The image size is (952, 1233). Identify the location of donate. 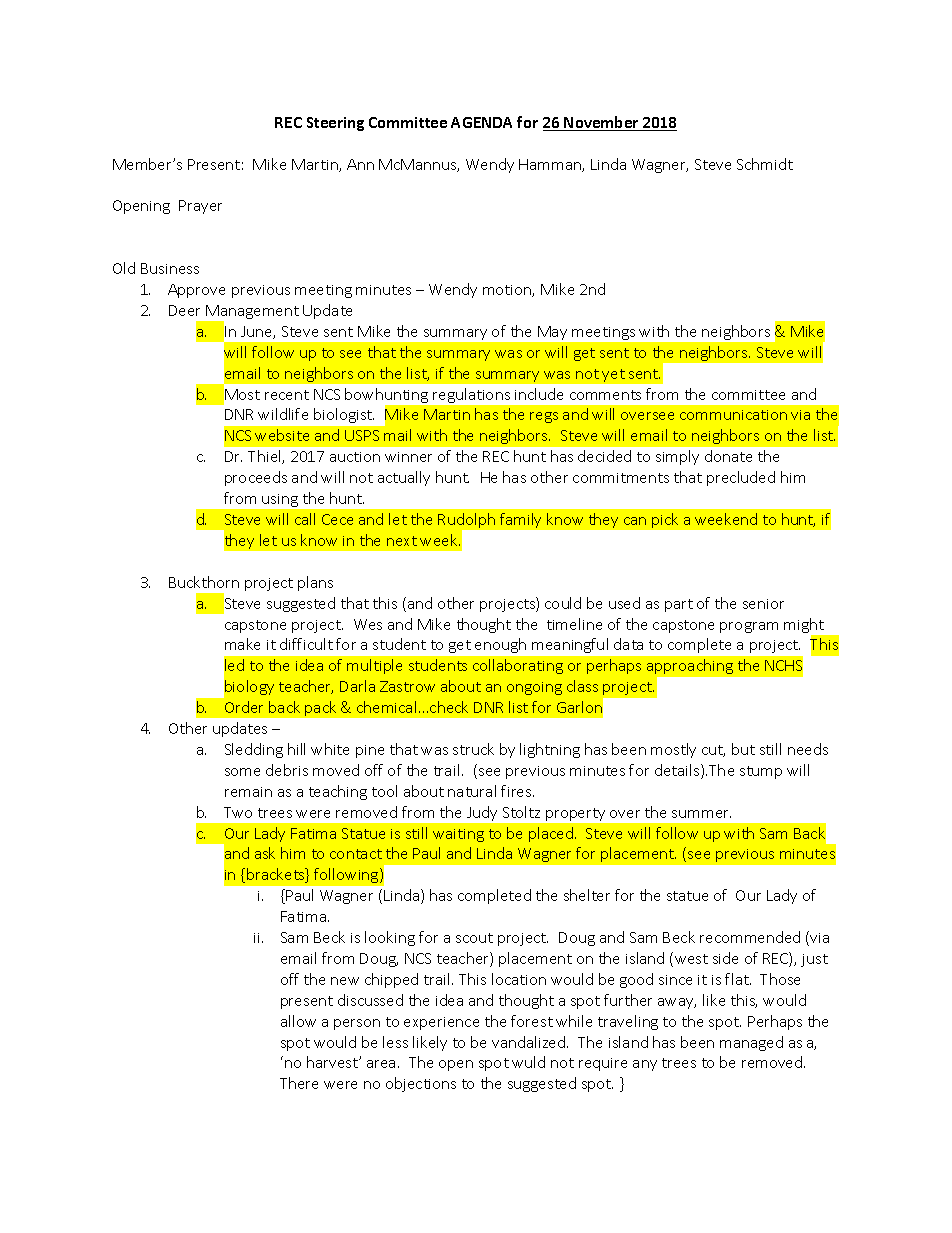
(728, 456).
